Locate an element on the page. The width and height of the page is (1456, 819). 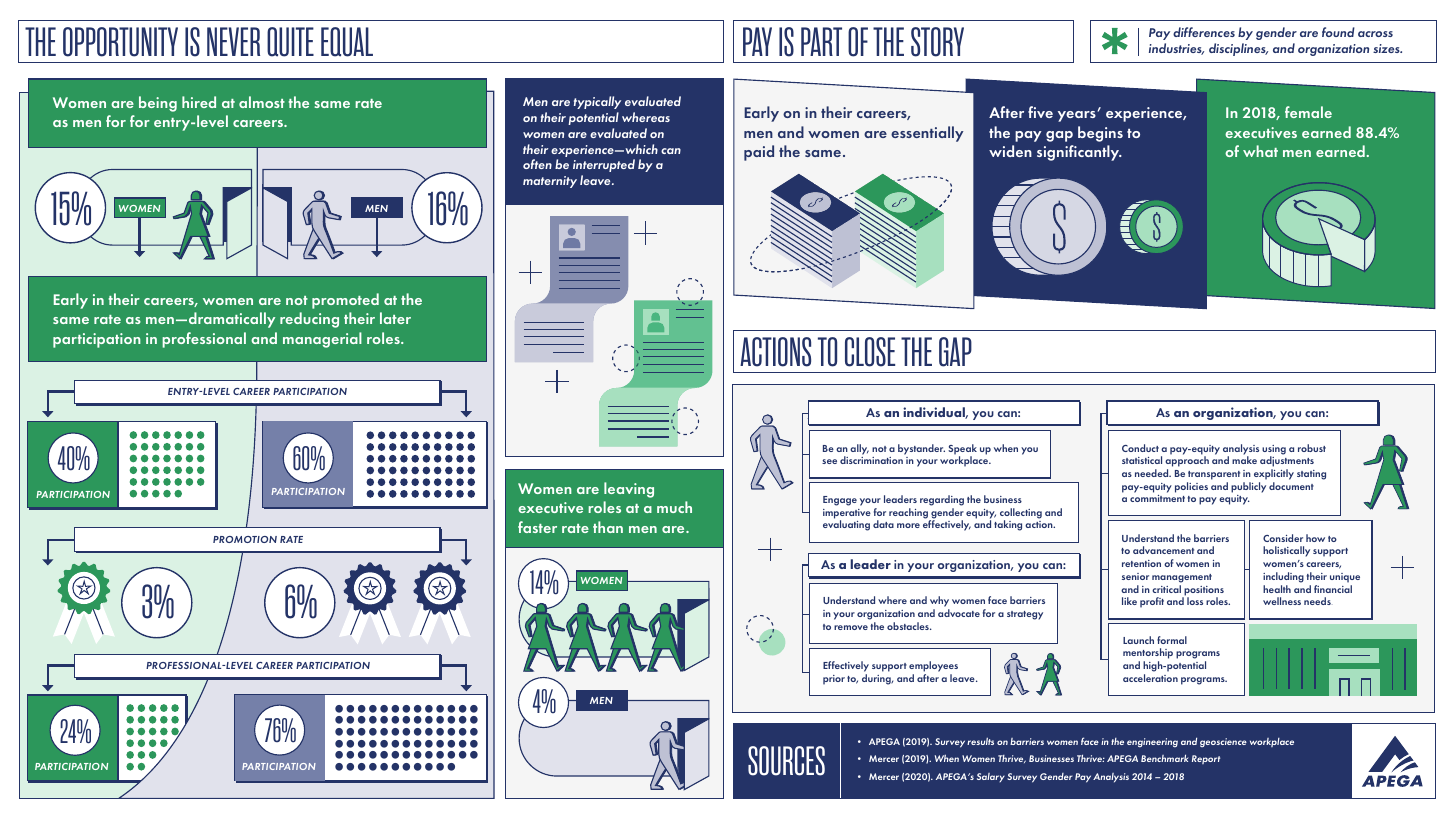
robust is located at coordinates (1312, 448).
